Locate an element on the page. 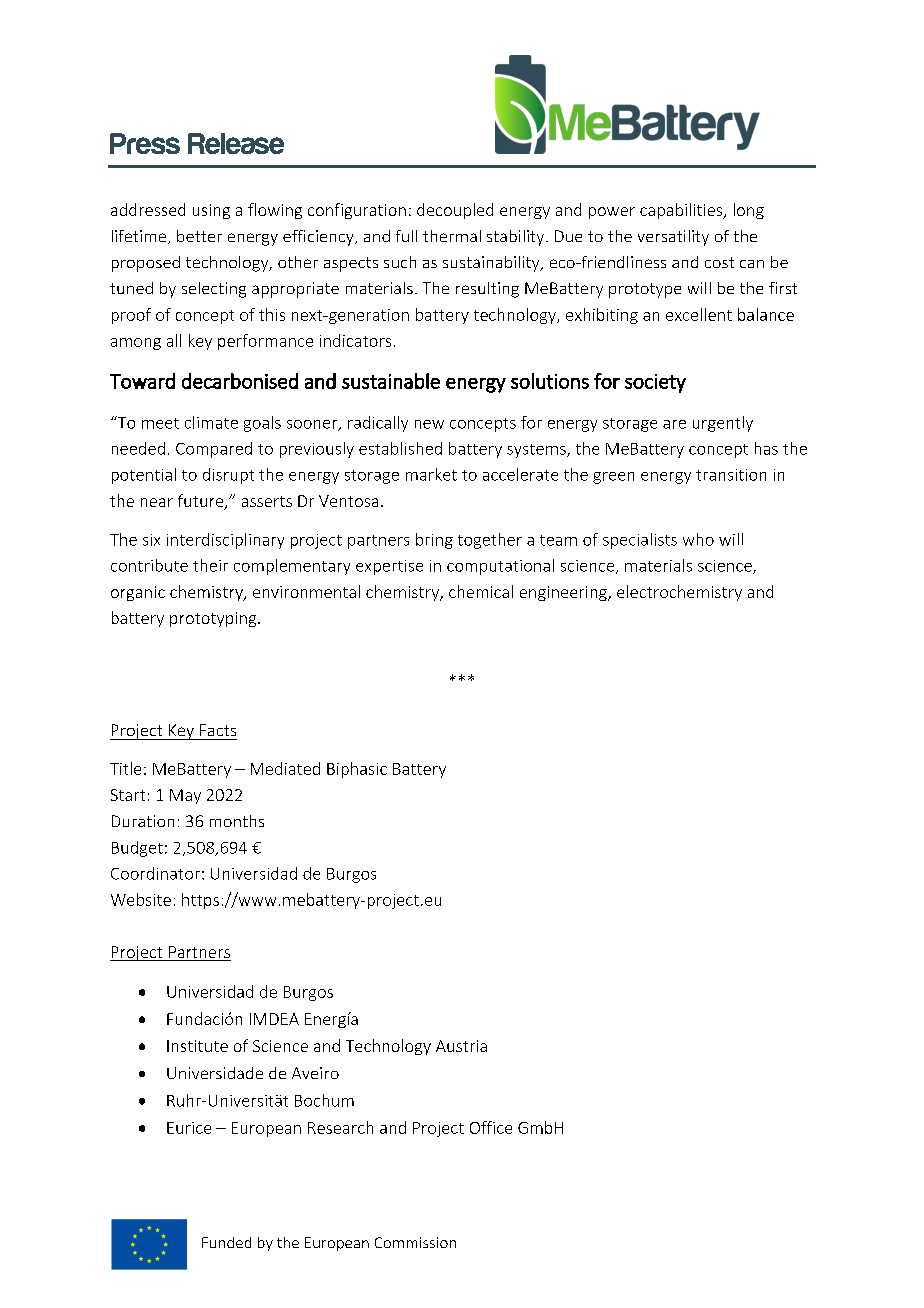 This document has width=924, height=1308. chemical is located at coordinates (481, 591).
